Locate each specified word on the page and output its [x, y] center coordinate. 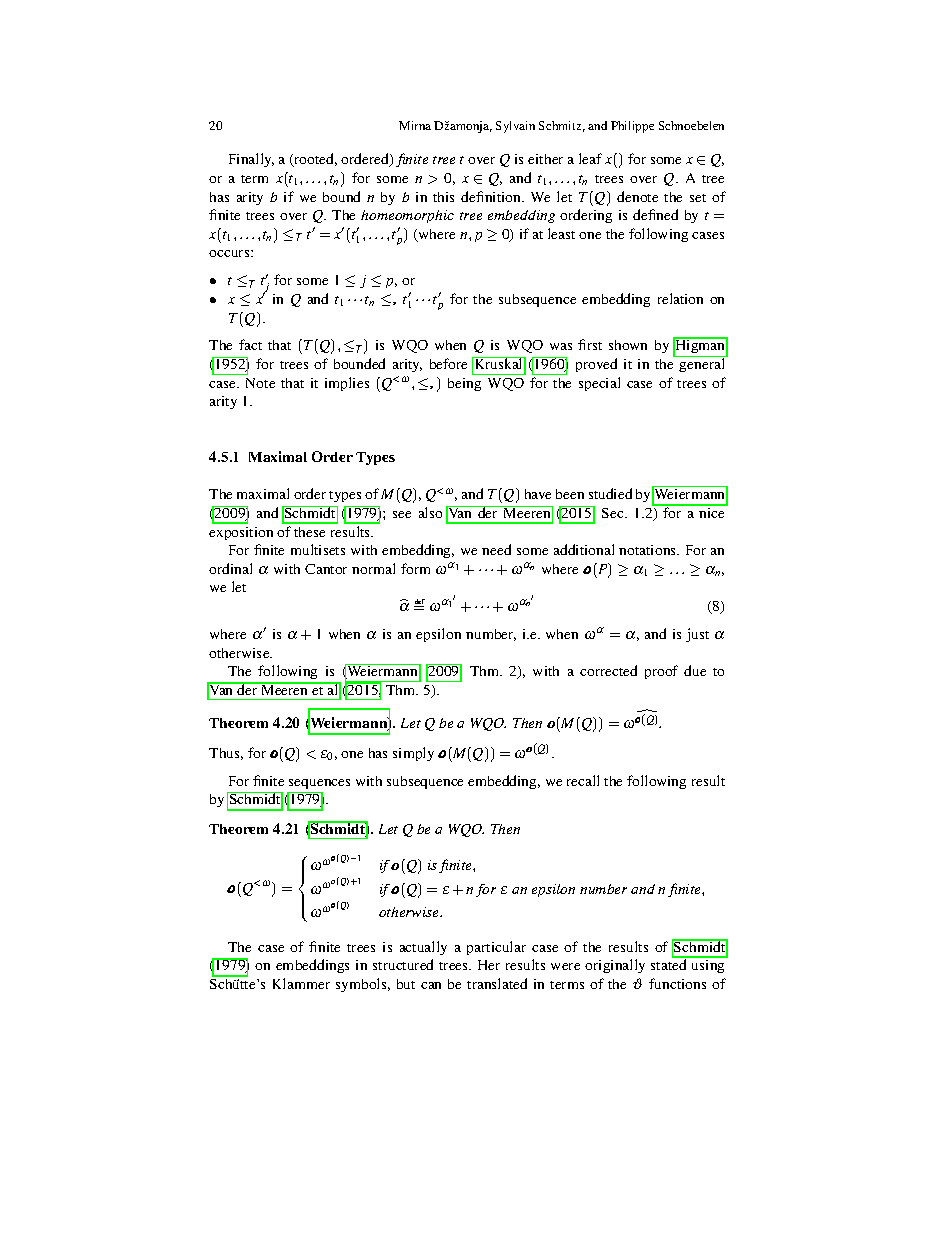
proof [661, 672]
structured [403, 964]
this [443, 197]
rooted [314, 160]
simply [413, 754]
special [599, 384]
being [464, 384]
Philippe [632, 127]
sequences [319, 784]
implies [347, 384]
